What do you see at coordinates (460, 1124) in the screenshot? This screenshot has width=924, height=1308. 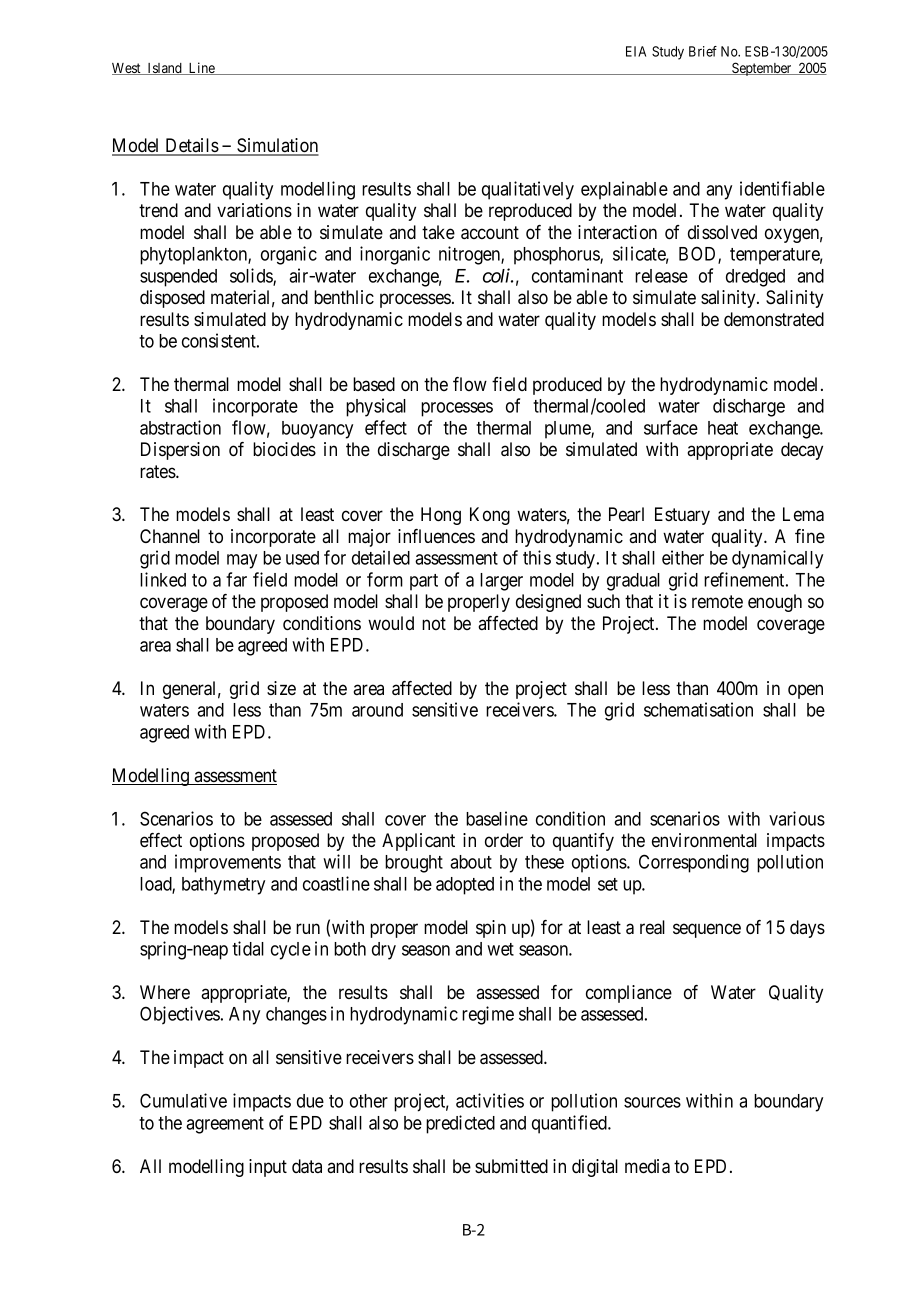 I see `predicted` at bounding box center [460, 1124].
